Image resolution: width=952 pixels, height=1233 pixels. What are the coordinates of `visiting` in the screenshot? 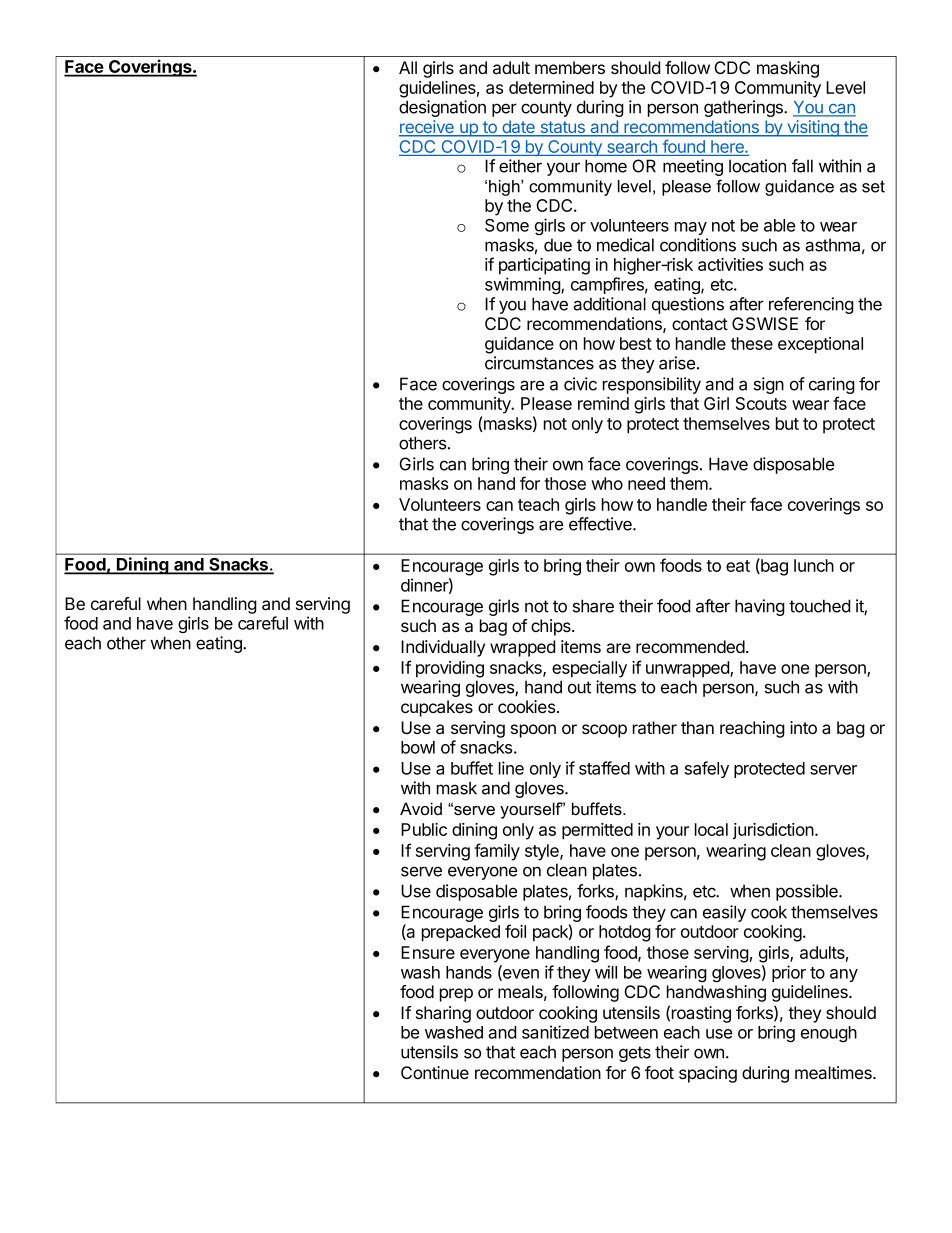 It's located at (813, 128).
